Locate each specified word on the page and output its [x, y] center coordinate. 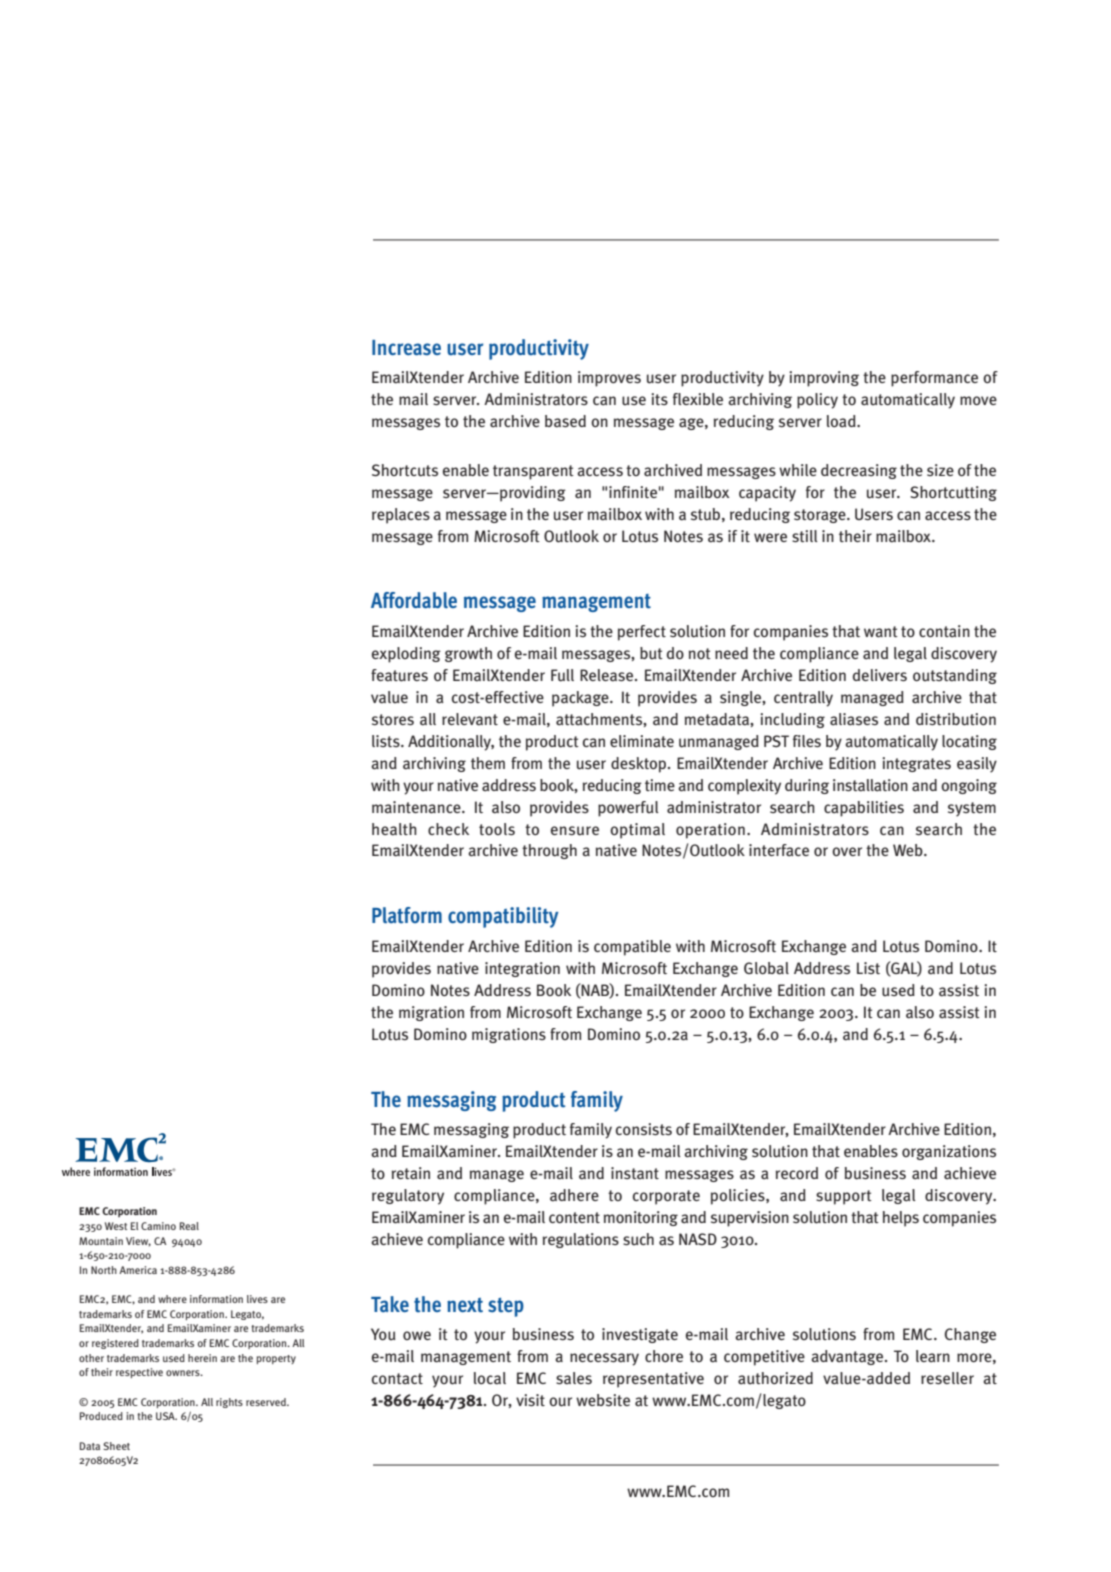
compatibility [503, 917]
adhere [574, 1195]
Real [189, 1226]
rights [229, 1403]
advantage [848, 1357]
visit [530, 1400]
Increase [406, 348]
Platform [407, 915]
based [565, 421]
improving [824, 379]
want [881, 632]
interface [779, 850]
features [399, 675]
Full [562, 675]
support [844, 1197]
